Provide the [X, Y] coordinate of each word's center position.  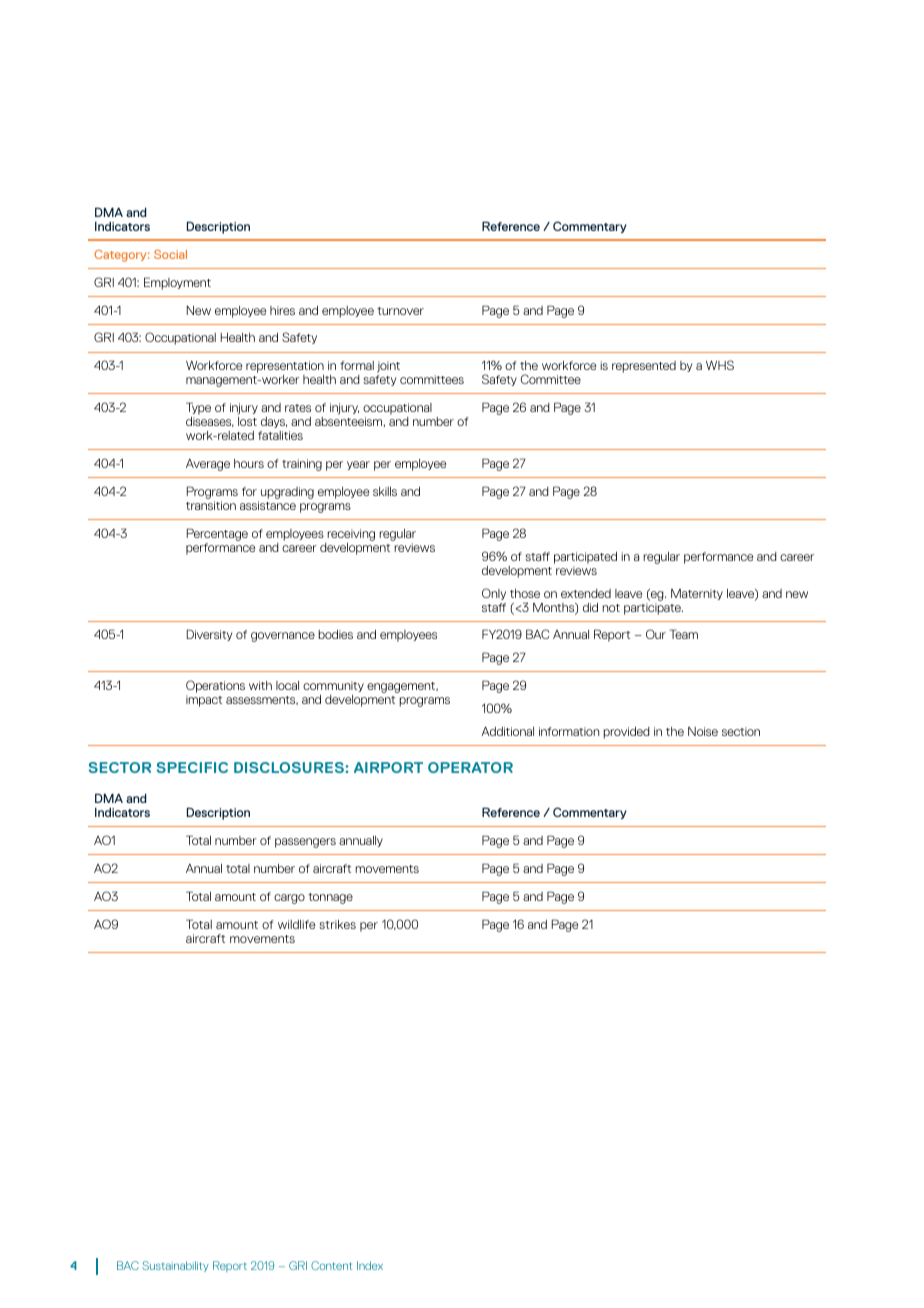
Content [331, 1265]
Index [370, 1265]
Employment [177, 283]
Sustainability [175, 1266]
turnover [400, 311]
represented [644, 367]
